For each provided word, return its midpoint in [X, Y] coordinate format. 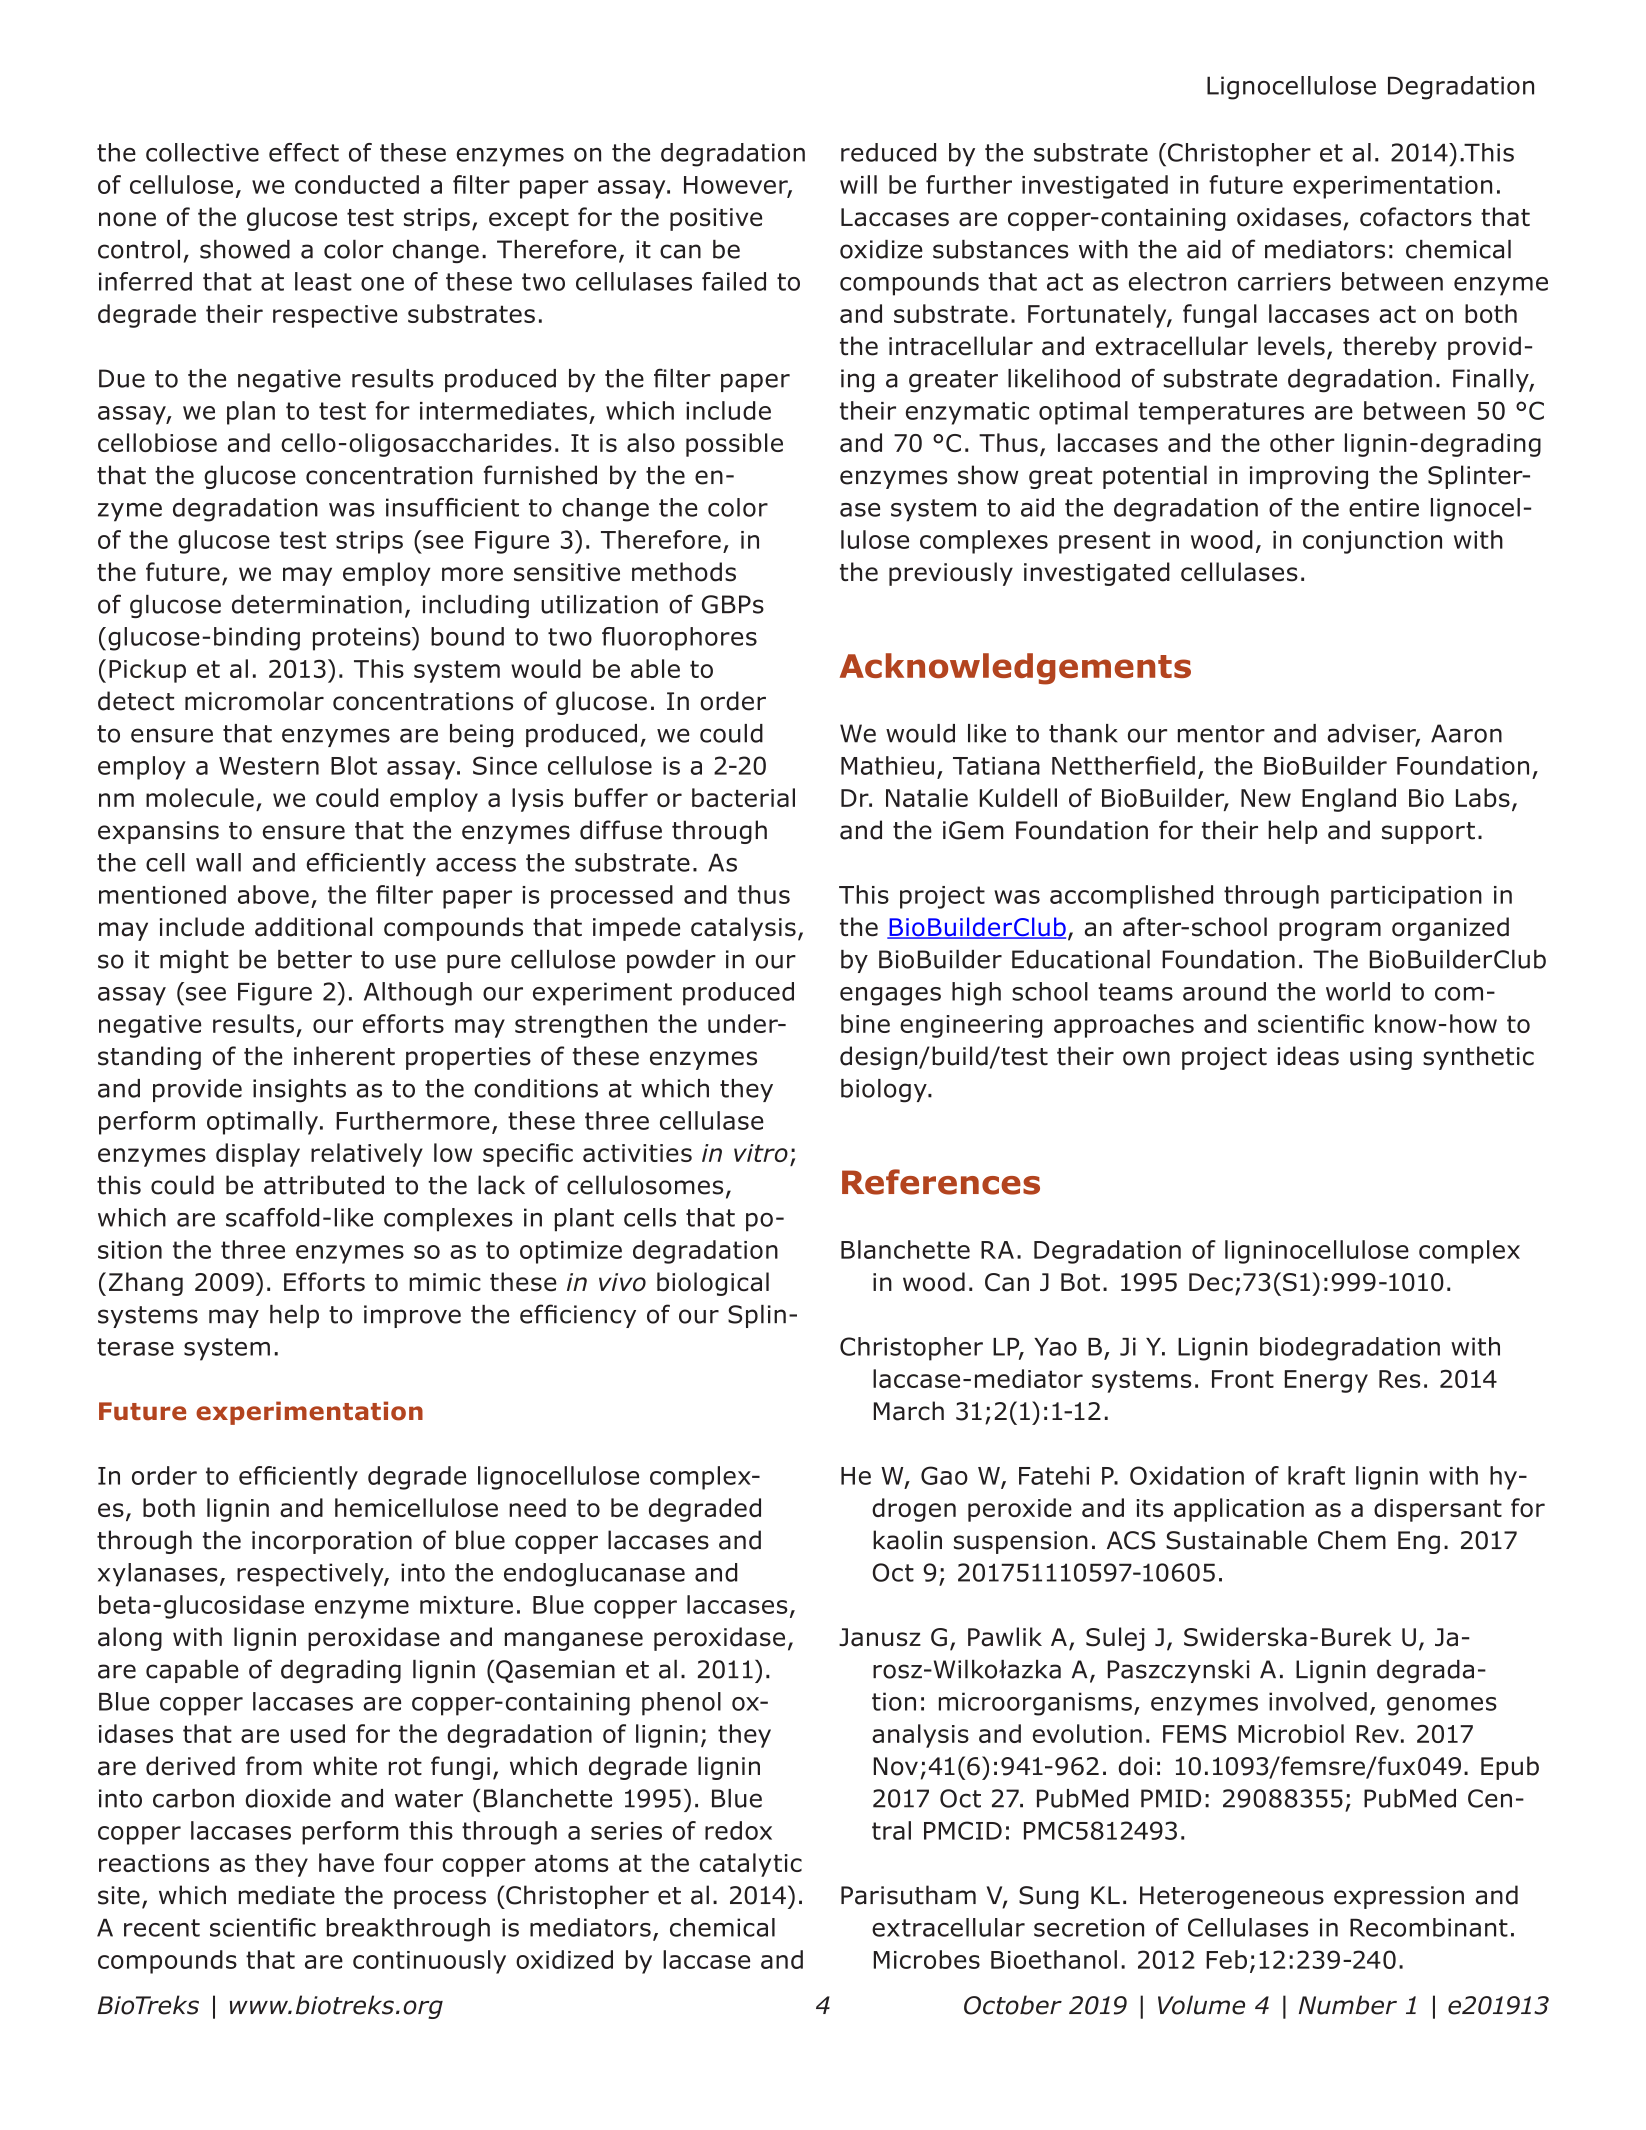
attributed [324, 1185]
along [130, 1639]
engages [890, 996]
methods [684, 572]
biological [713, 1284]
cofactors [1416, 217]
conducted [357, 184]
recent [162, 1928]
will [858, 184]
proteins [363, 639]
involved [1318, 1701]
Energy [1326, 1381]
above [273, 894]
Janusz [880, 1637]
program [1330, 931]
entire [1384, 507]
